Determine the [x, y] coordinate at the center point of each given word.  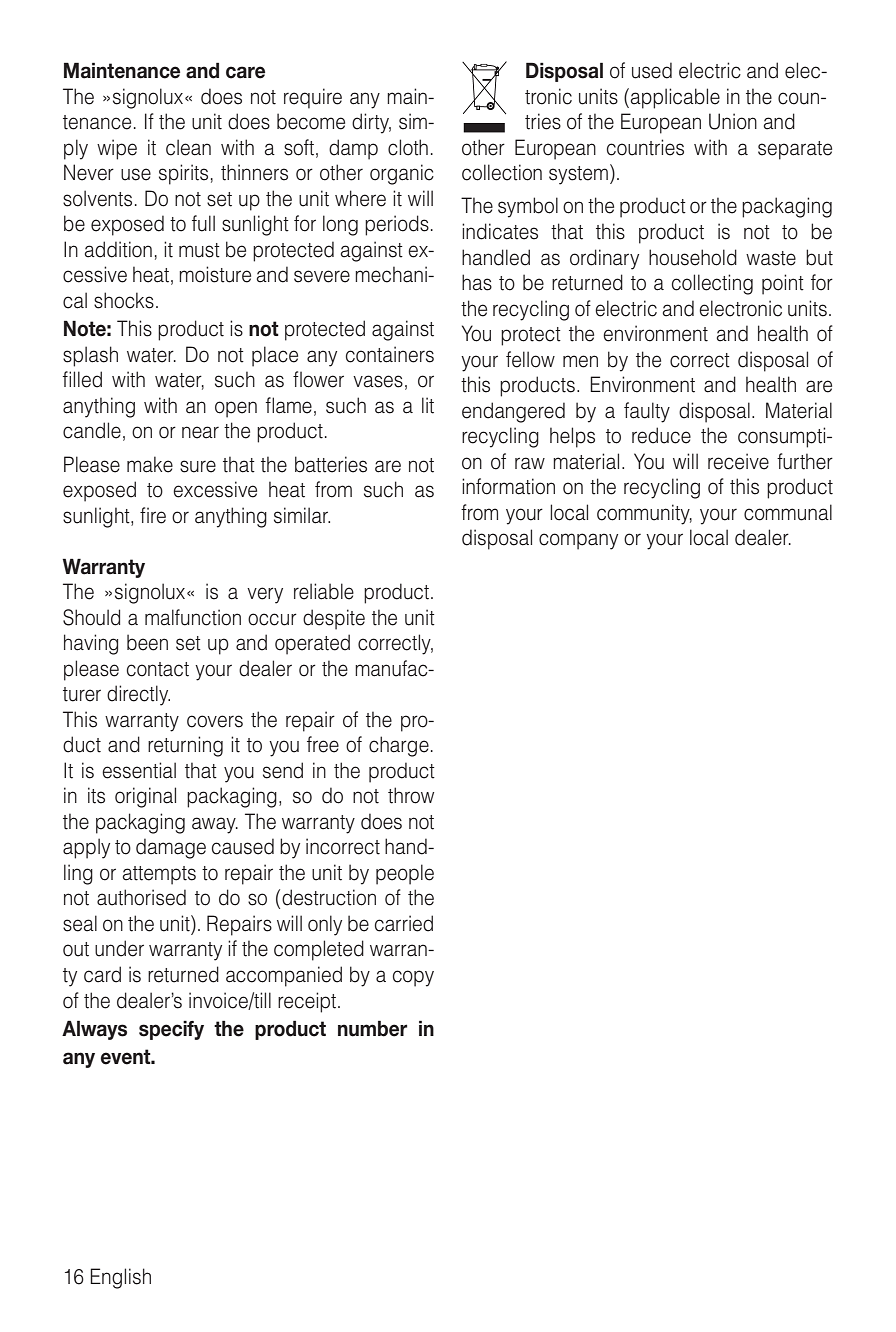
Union [733, 121]
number [372, 1028]
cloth [408, 147]
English [120, 1278]
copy [413, 978]
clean [188, 147]
